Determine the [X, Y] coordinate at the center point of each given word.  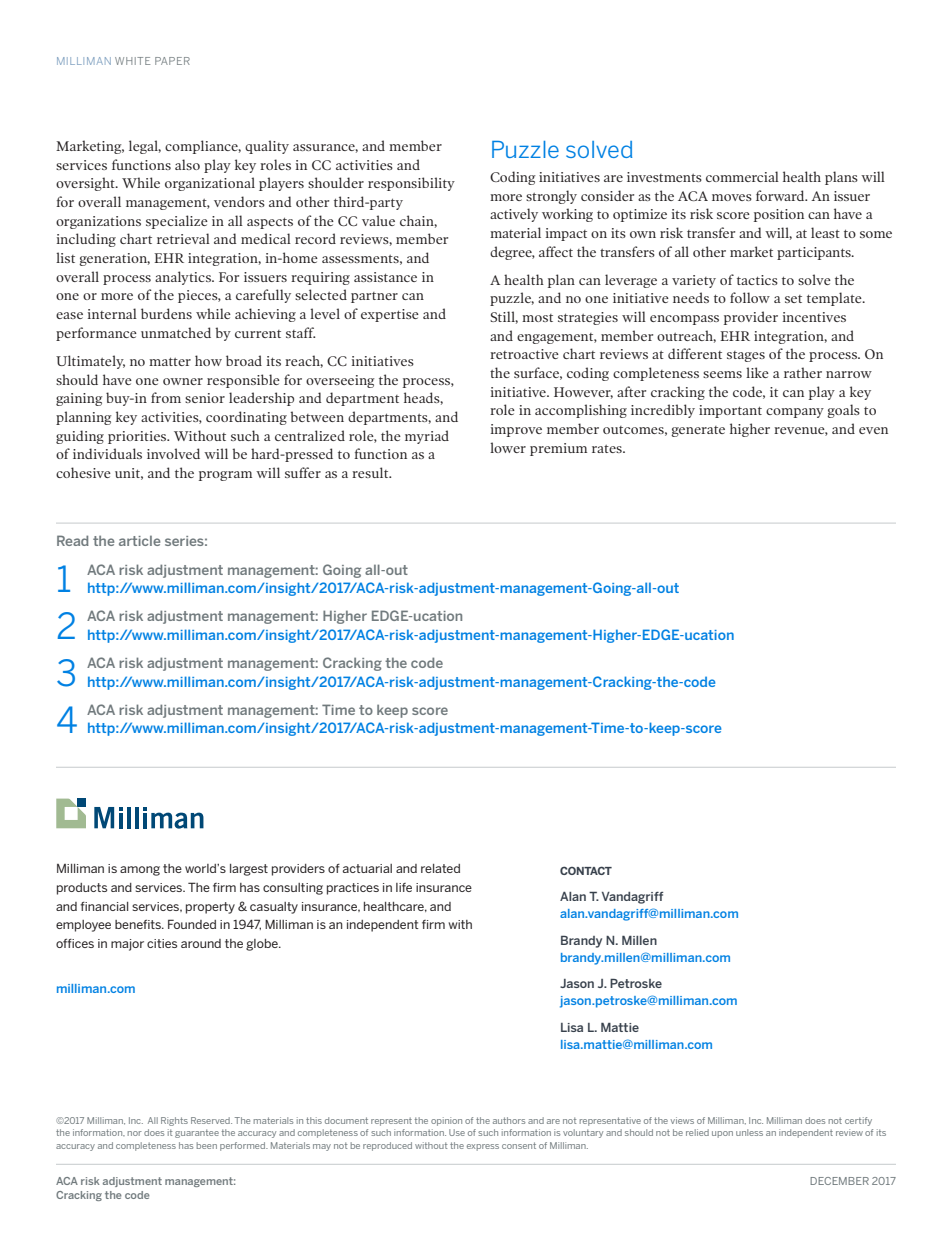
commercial [742, 176]
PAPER [172, 61]
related [440, 868]
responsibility [411, 184]
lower [508, 447]
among [140, 871]
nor [135, 1133]
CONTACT [586, 870]
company [795, 413]
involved [173, 453]
